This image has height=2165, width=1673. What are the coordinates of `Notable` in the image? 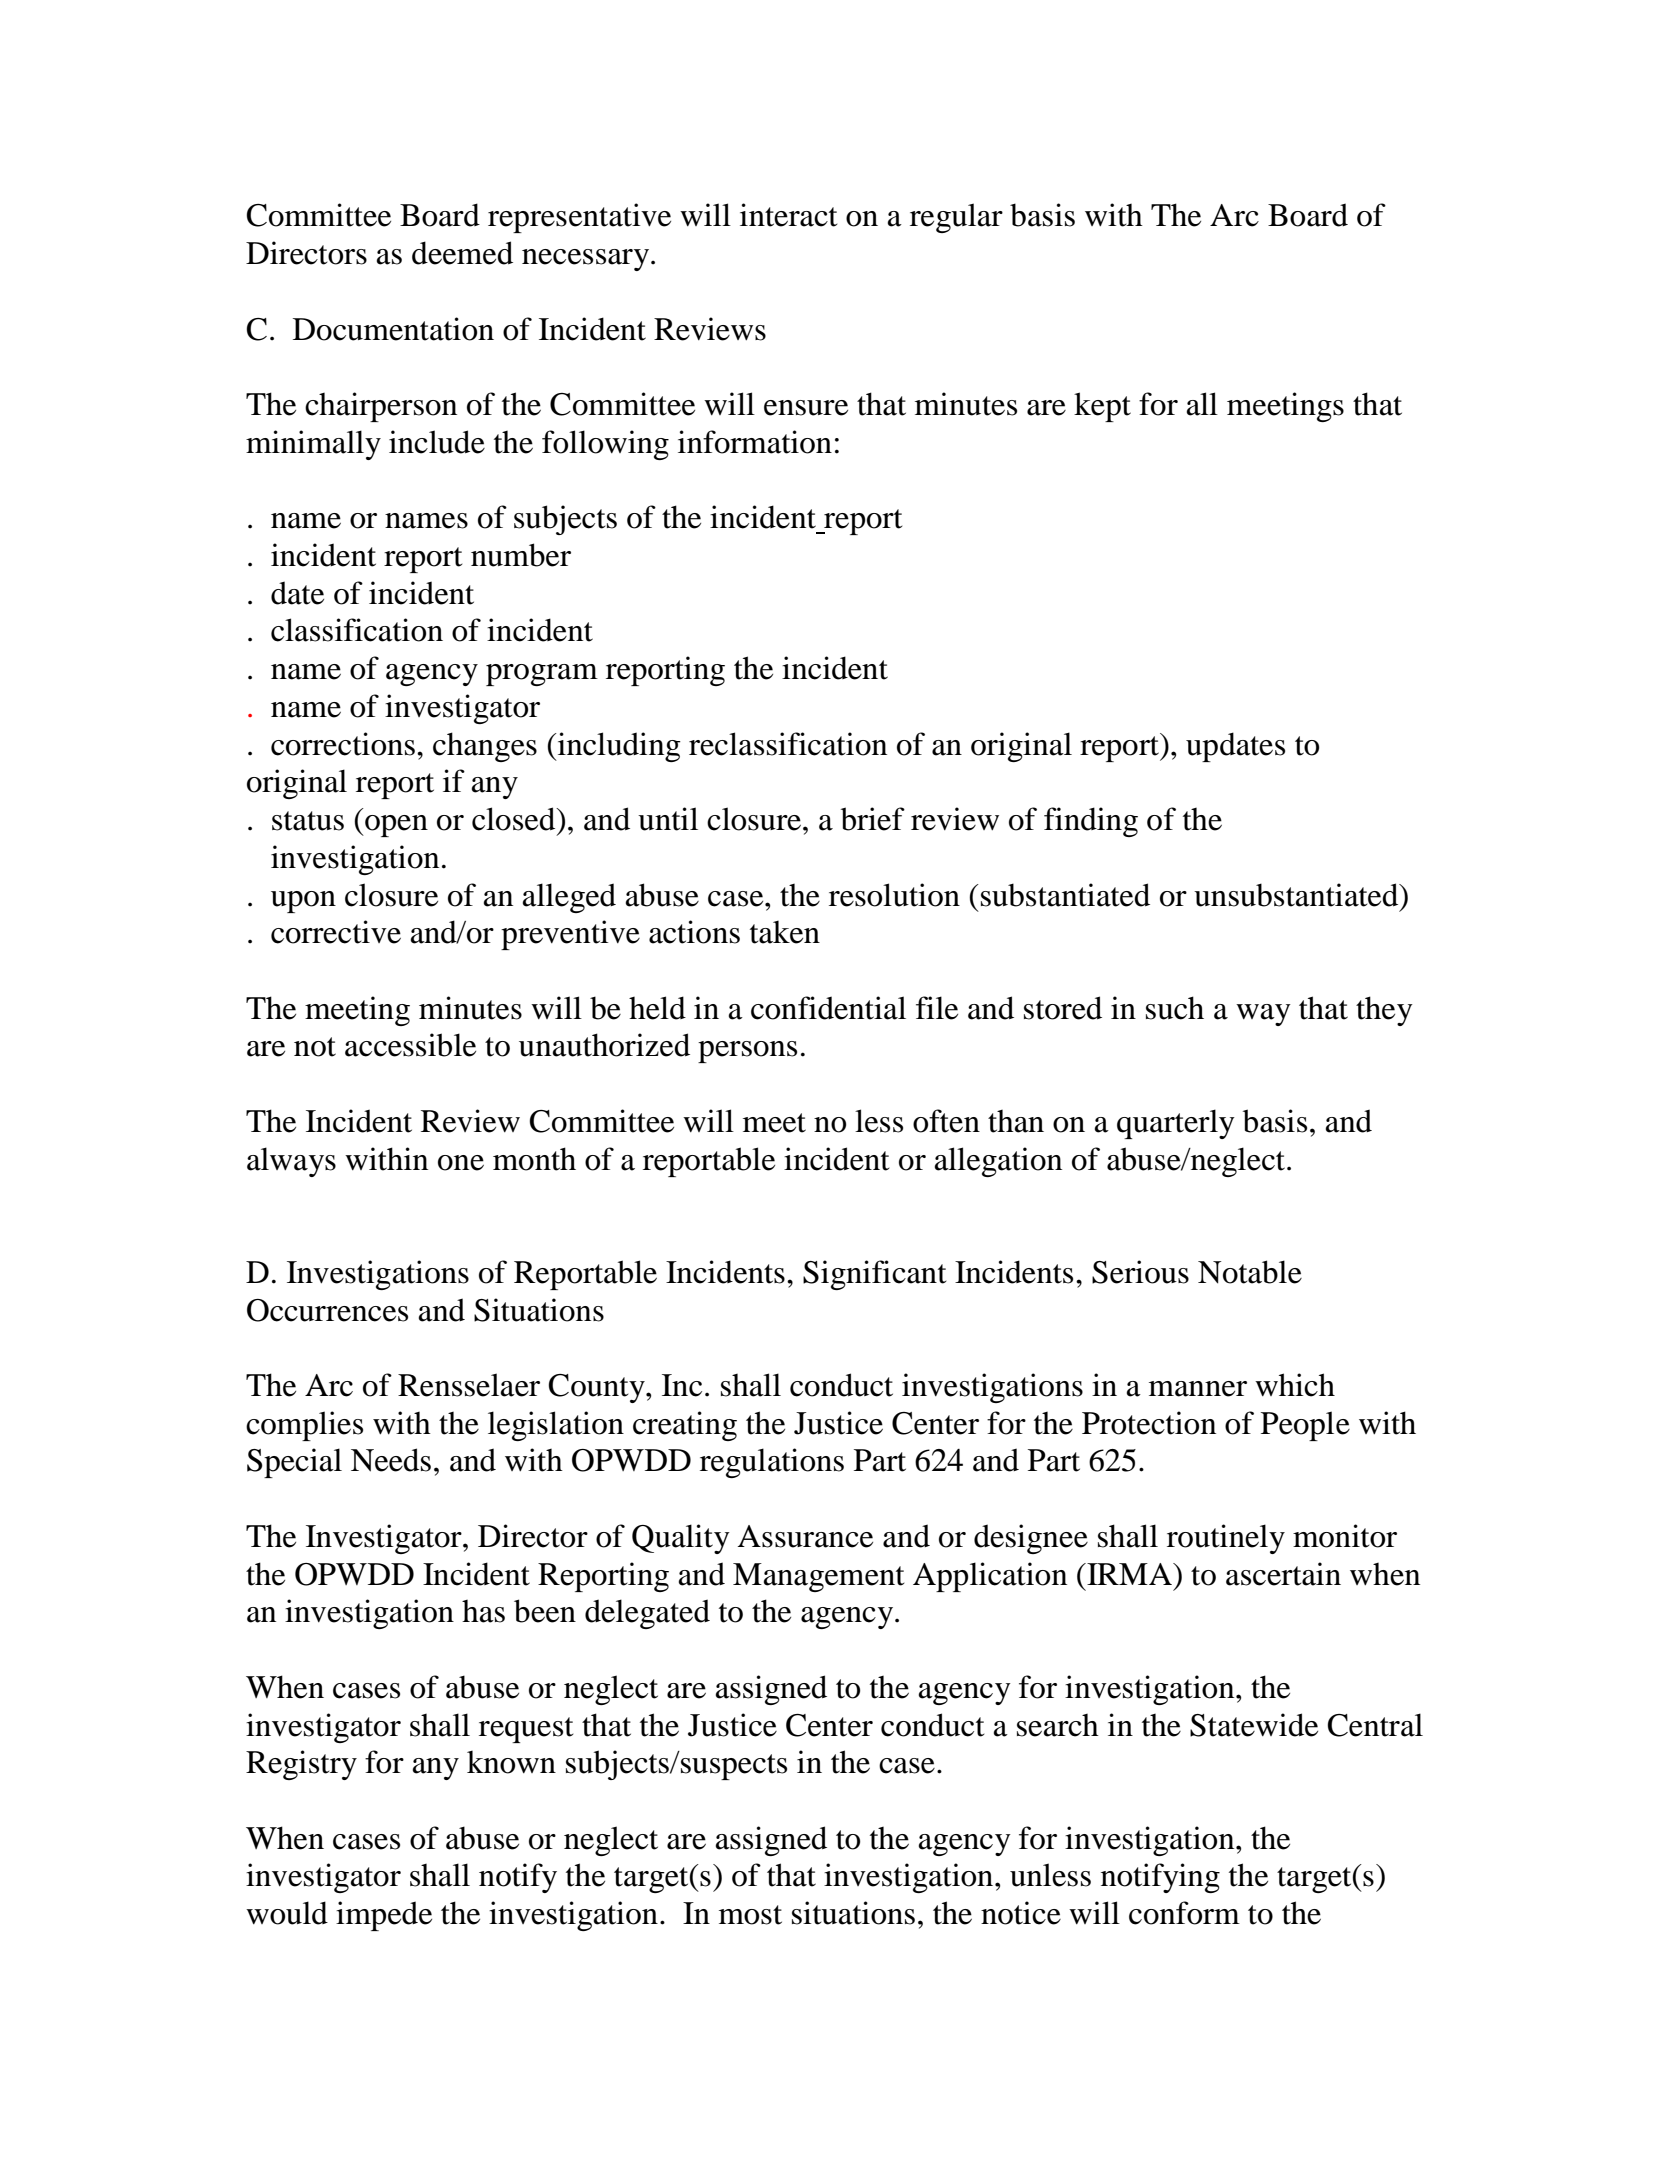 It's located at (1250, 1272).
